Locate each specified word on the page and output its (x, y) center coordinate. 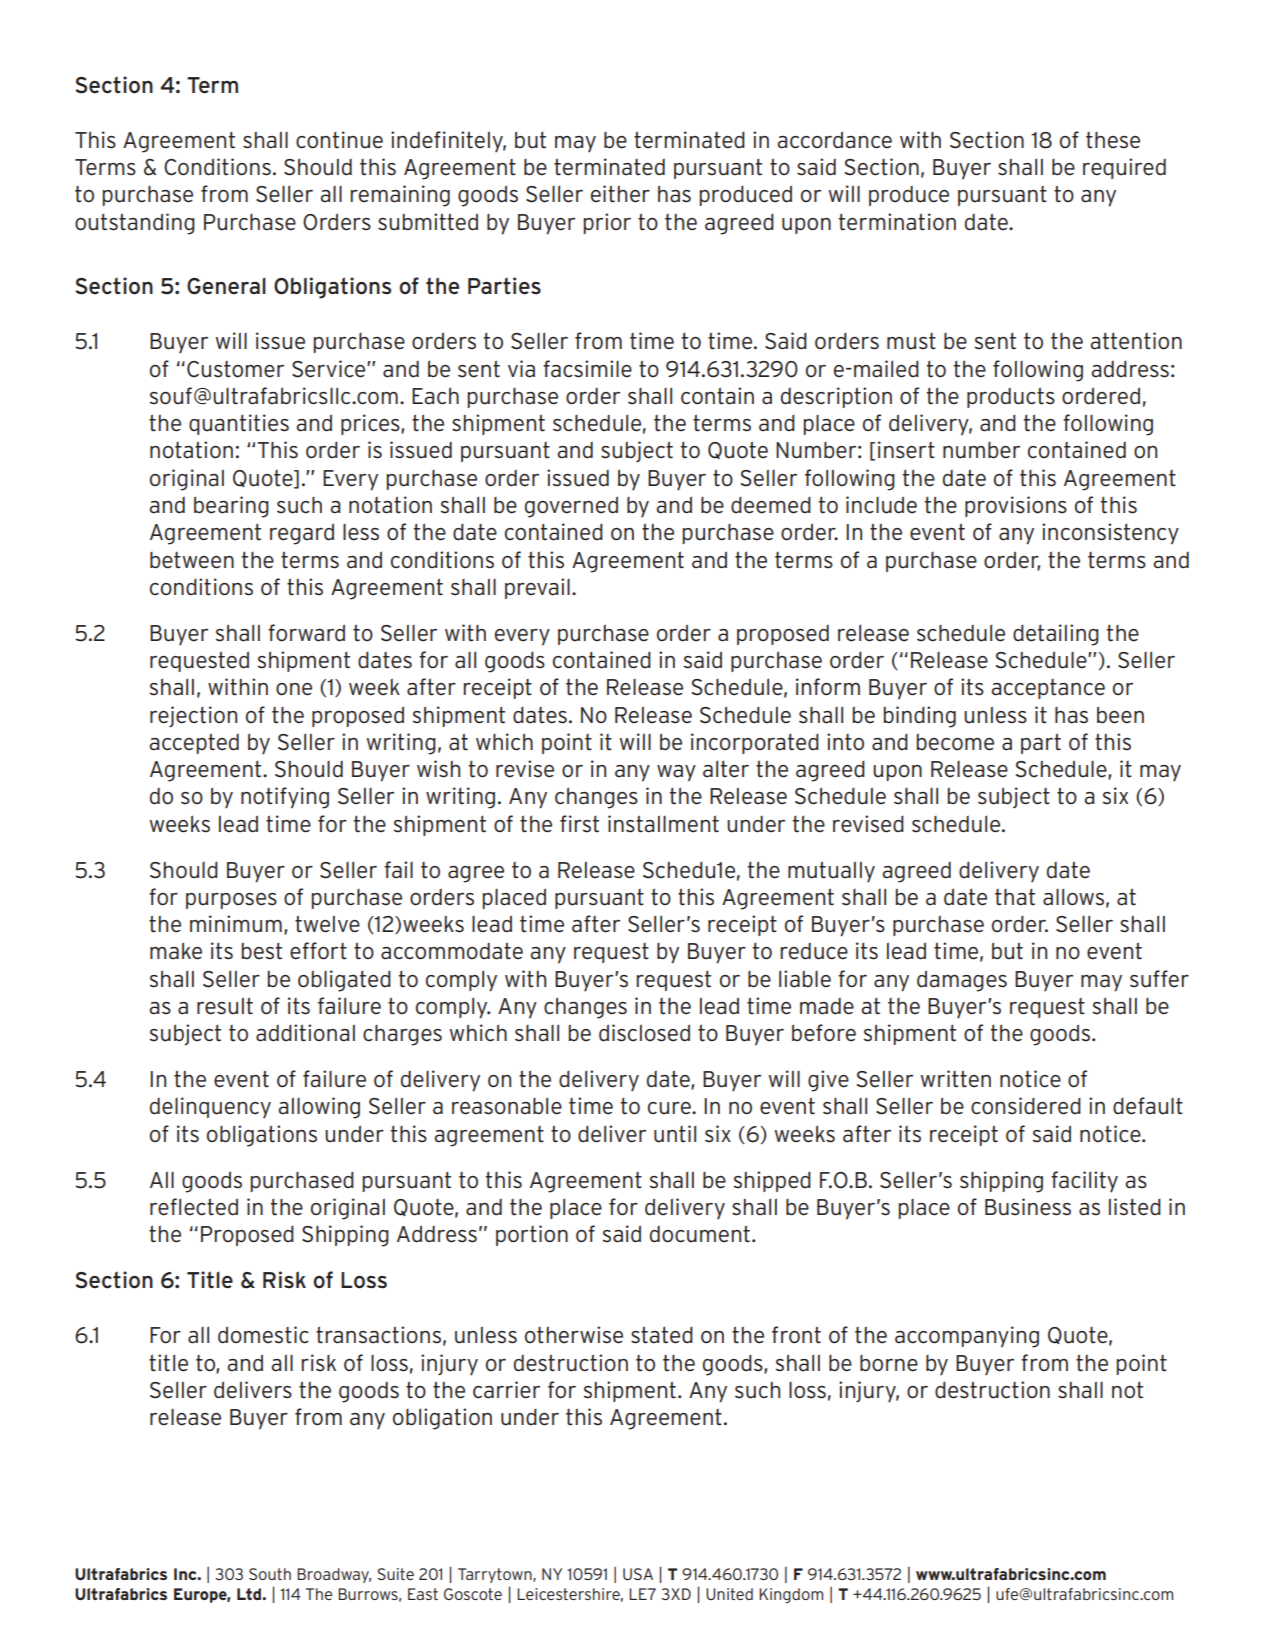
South (270, 1574)
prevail (537, 588)
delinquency (210, 1107)
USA (638, 1574)
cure (670, 1108)
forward (306, 633)
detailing (1056, 635)
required (1124, 168)
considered (1026, 1106)
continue (339, 140)
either (620, 194)
